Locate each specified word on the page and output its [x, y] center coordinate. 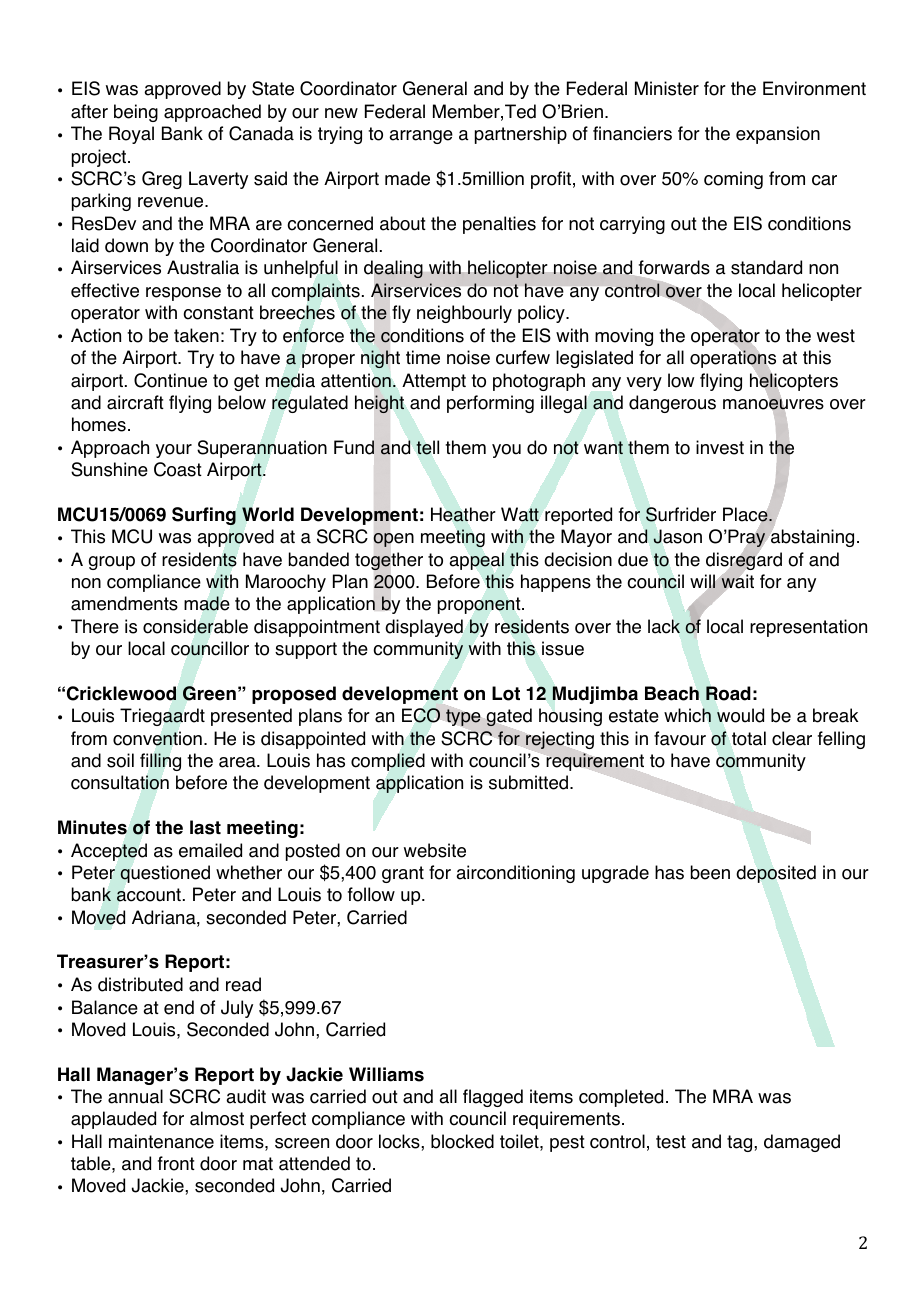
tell [427, 447]
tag [741, 1143]
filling [160, 762]
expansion [778, 135]
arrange [421, 137]
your [174, 451]
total [749, 738]
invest [720, 447]
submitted [528, 782]
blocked [462, 1141]
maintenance [161, 1141]
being [136, 113]
